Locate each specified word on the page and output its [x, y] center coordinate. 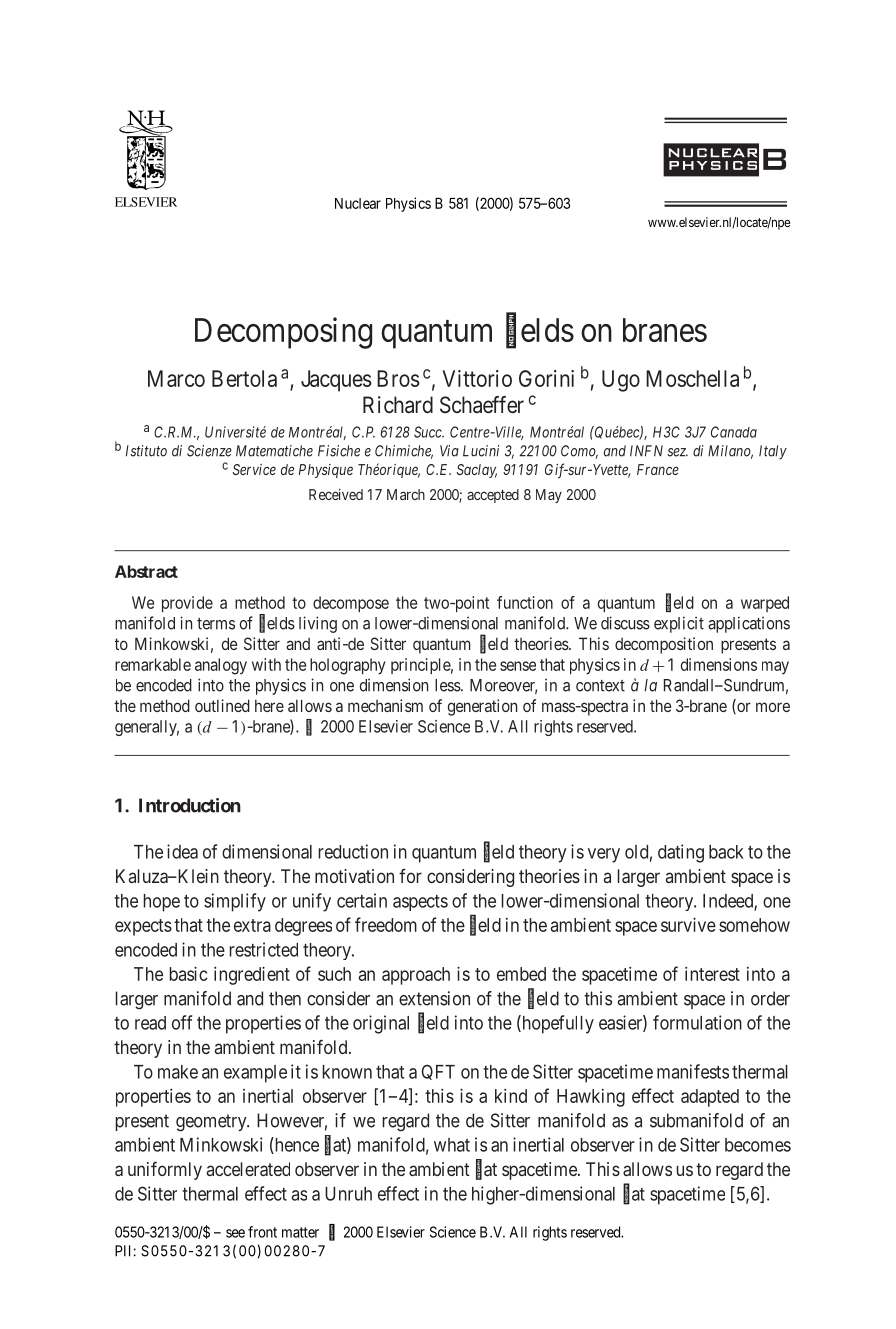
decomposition [664, 645]
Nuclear [358, 203]
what [452, 1145]
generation [482, 707]
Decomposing [283, 333]
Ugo [621, 381]
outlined [222, 705]
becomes [758, 1145]
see [235, 1233]
